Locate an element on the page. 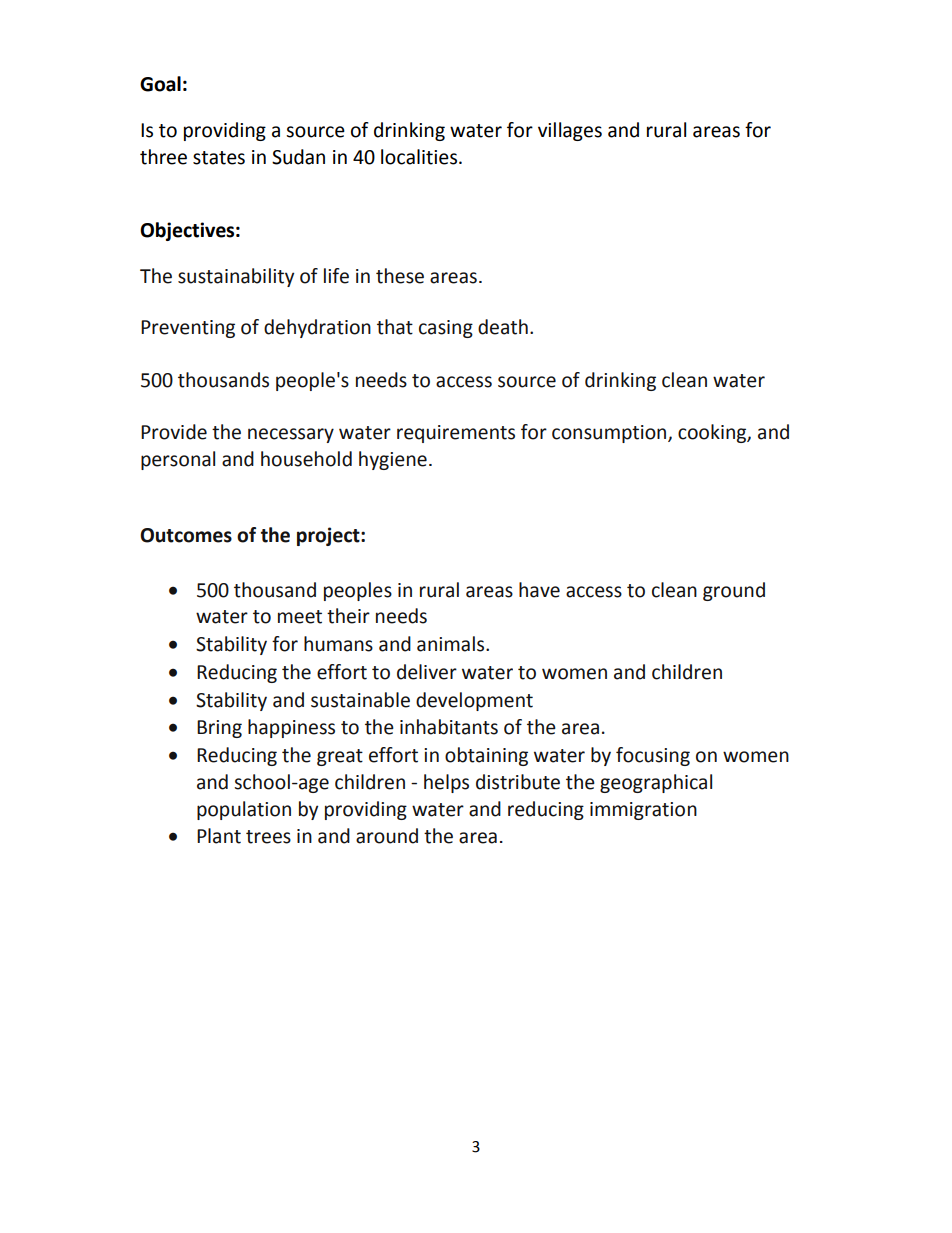 The height and width of the document is (1233, 952). meet is located at coordinates (300, 617).
